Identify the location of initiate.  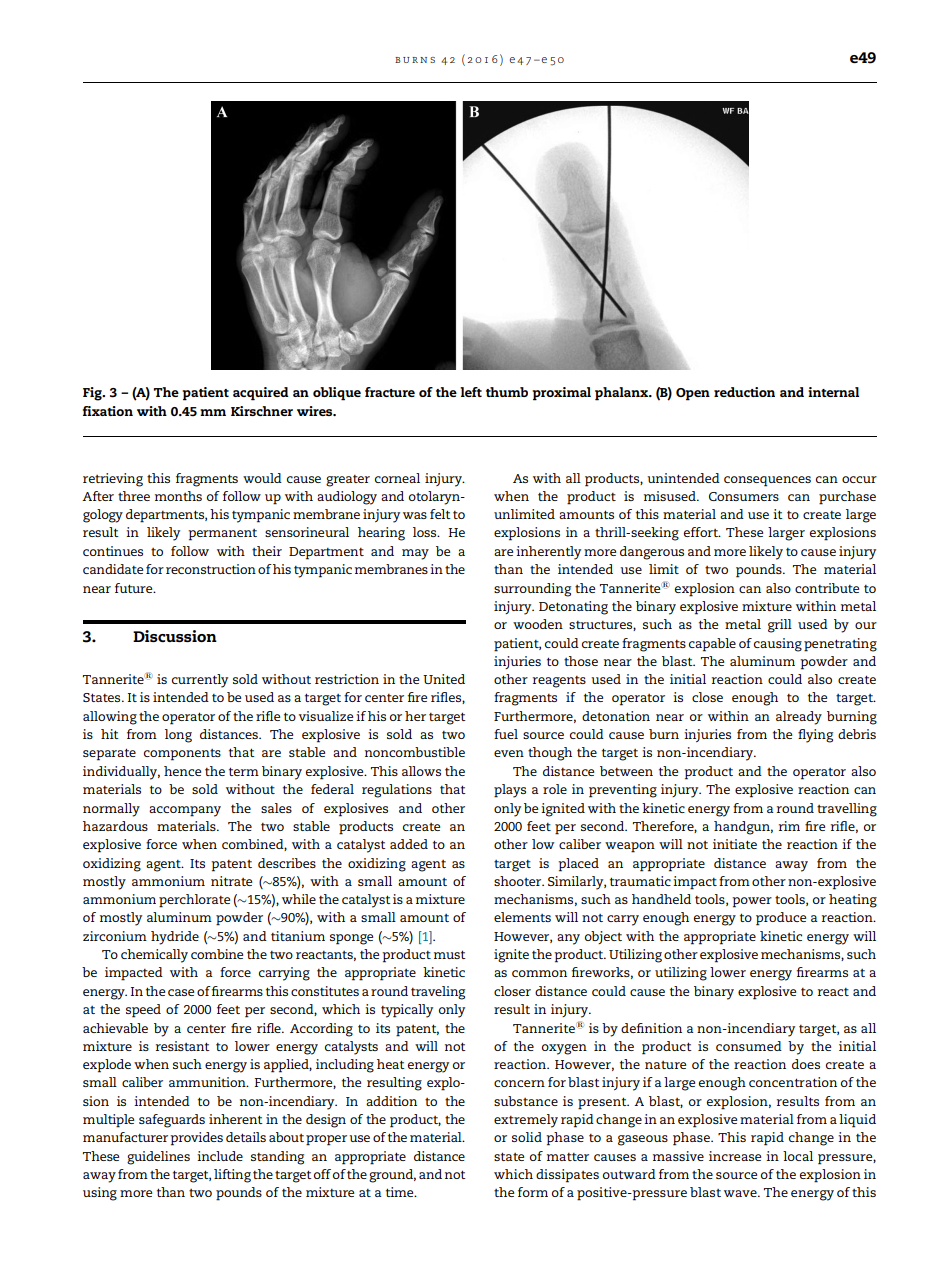
(735, 844).
